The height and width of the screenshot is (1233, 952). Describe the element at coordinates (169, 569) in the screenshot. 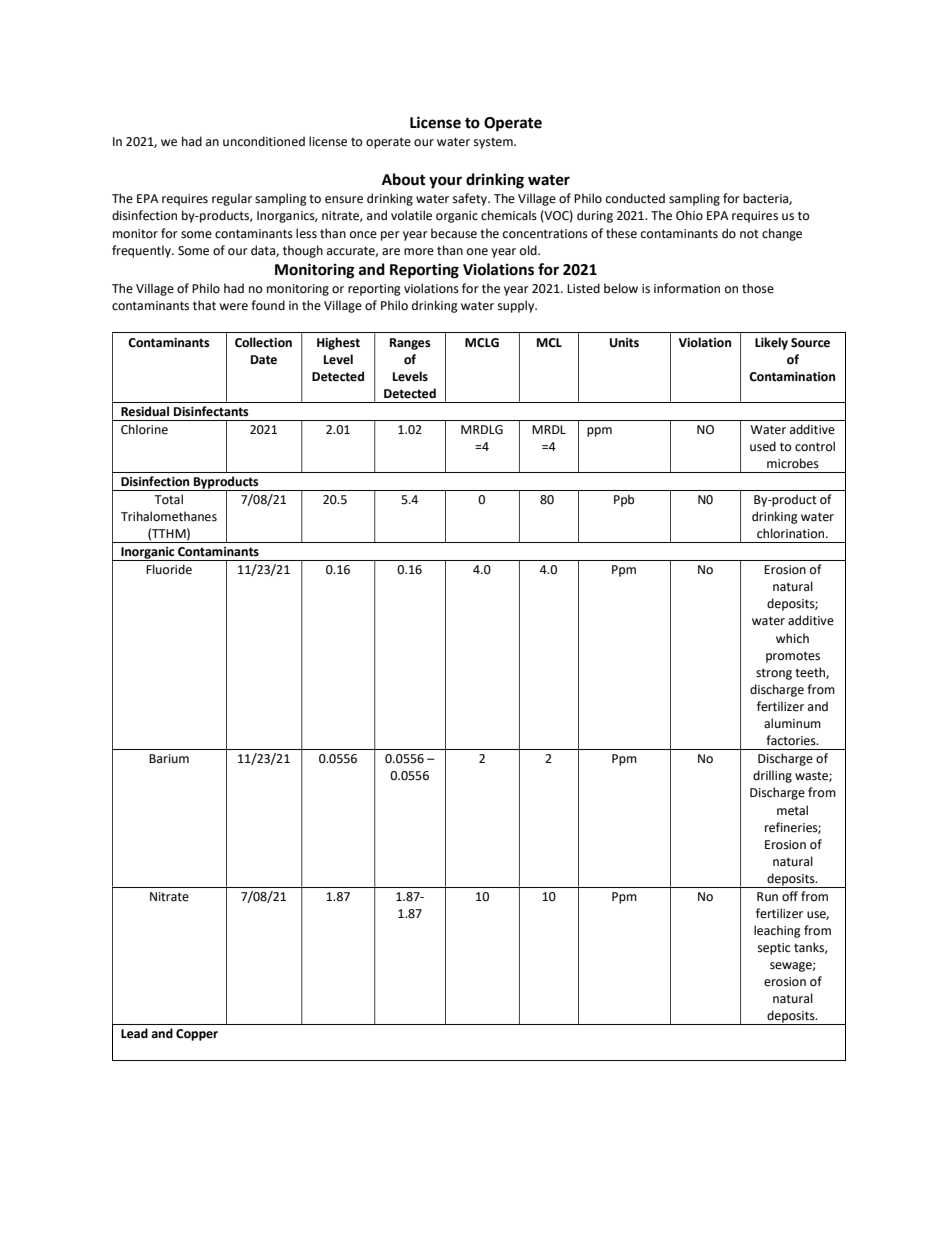

I see `Fluoride` at that location.
